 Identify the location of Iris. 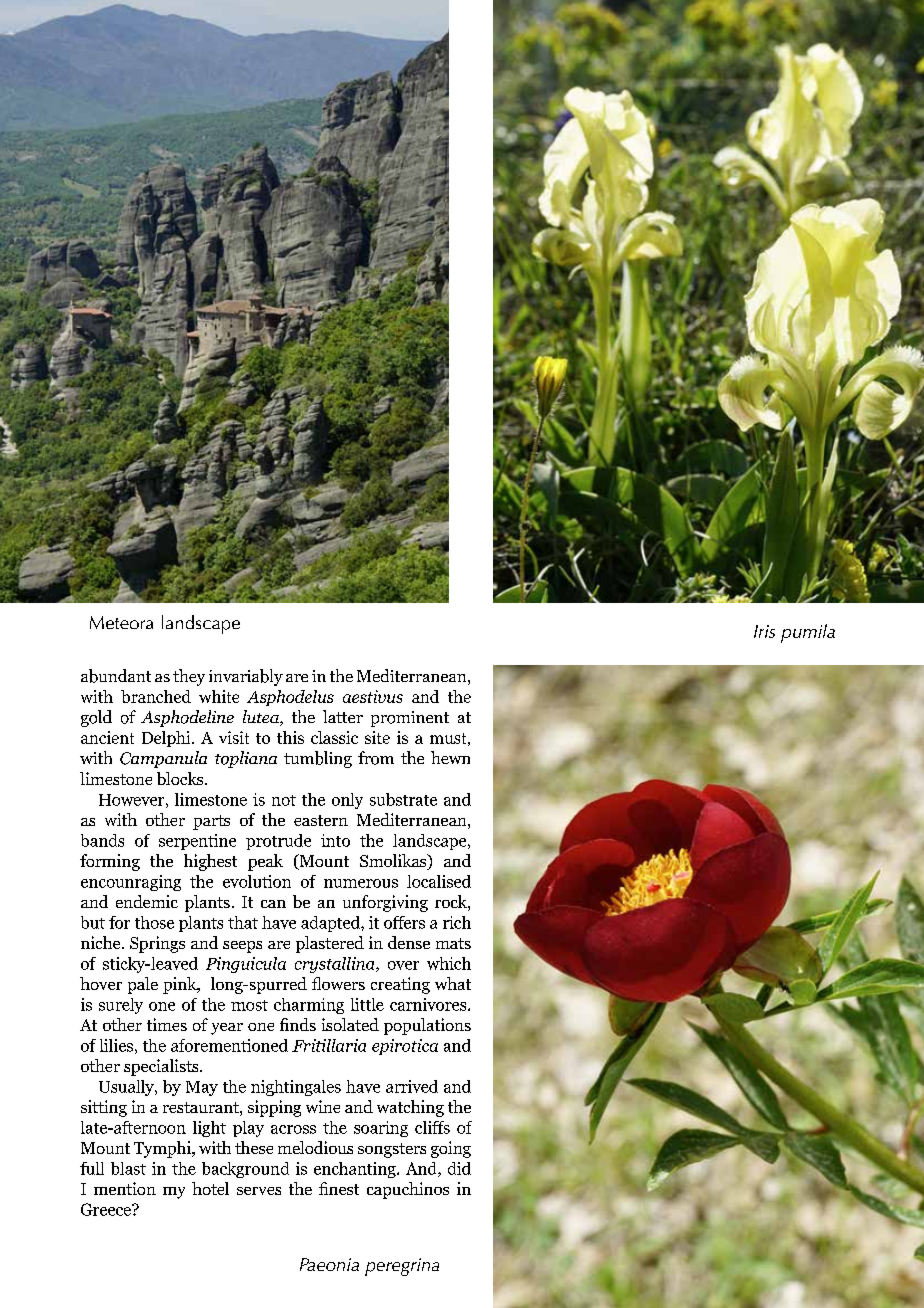
(764, 631).
